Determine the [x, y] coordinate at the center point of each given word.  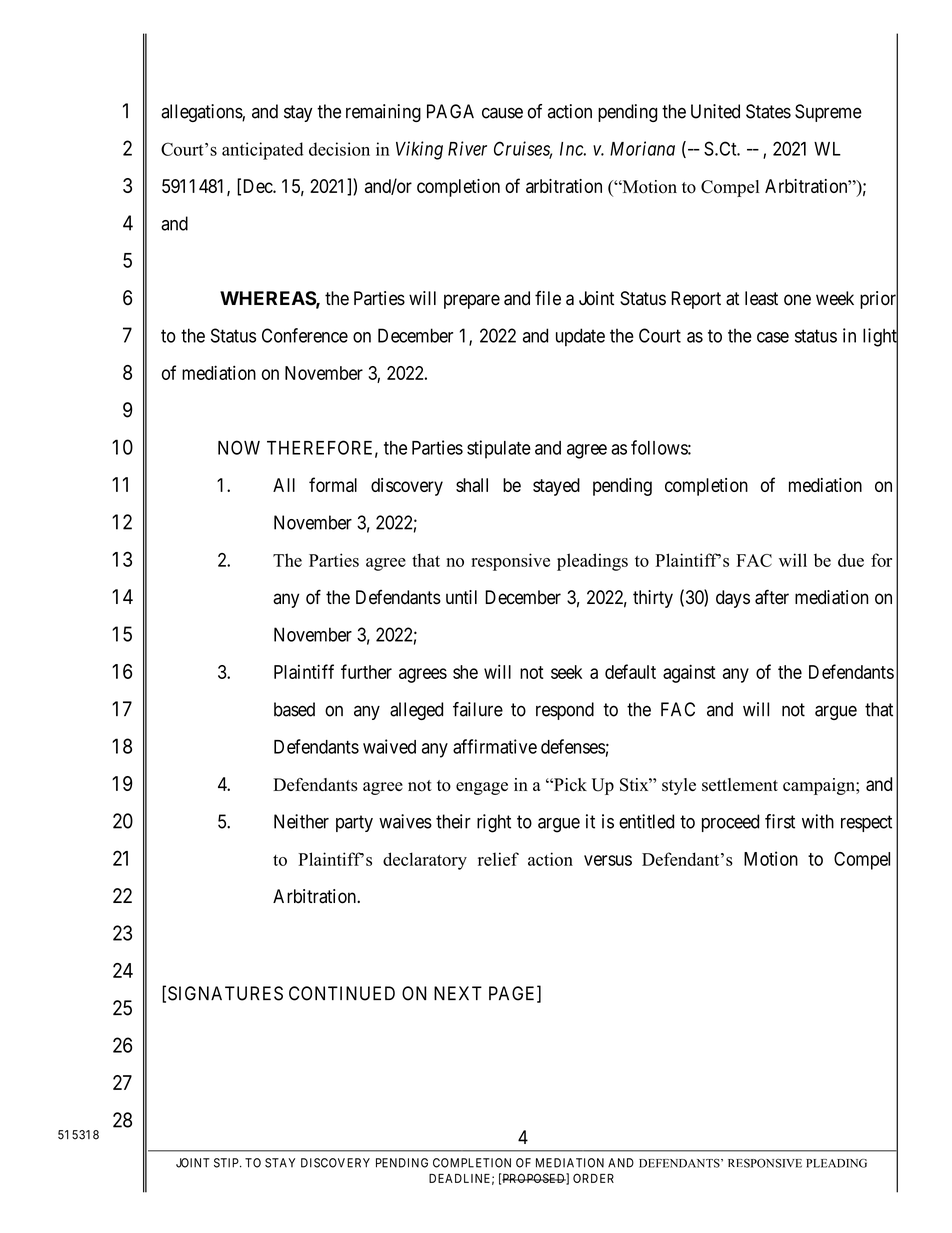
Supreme [828, 113]
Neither [301, 821]
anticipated [262, 151]
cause [502, 113]
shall [472, 485]
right [494, 823]
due [851, 560]
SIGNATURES [225, 993]
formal [333, 484]
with [818, 821]
